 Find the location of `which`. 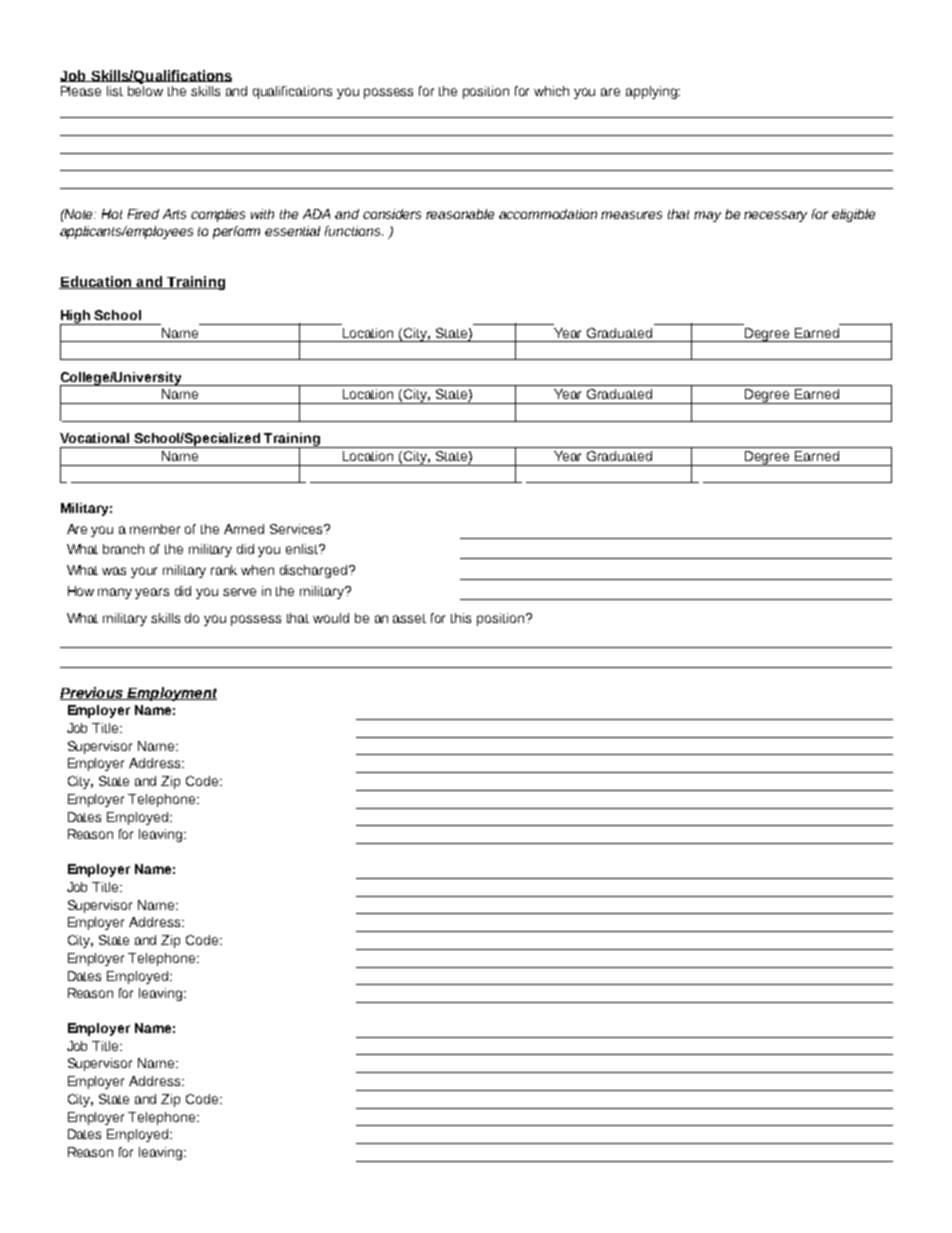

which is located at coordinates (551, 91).
